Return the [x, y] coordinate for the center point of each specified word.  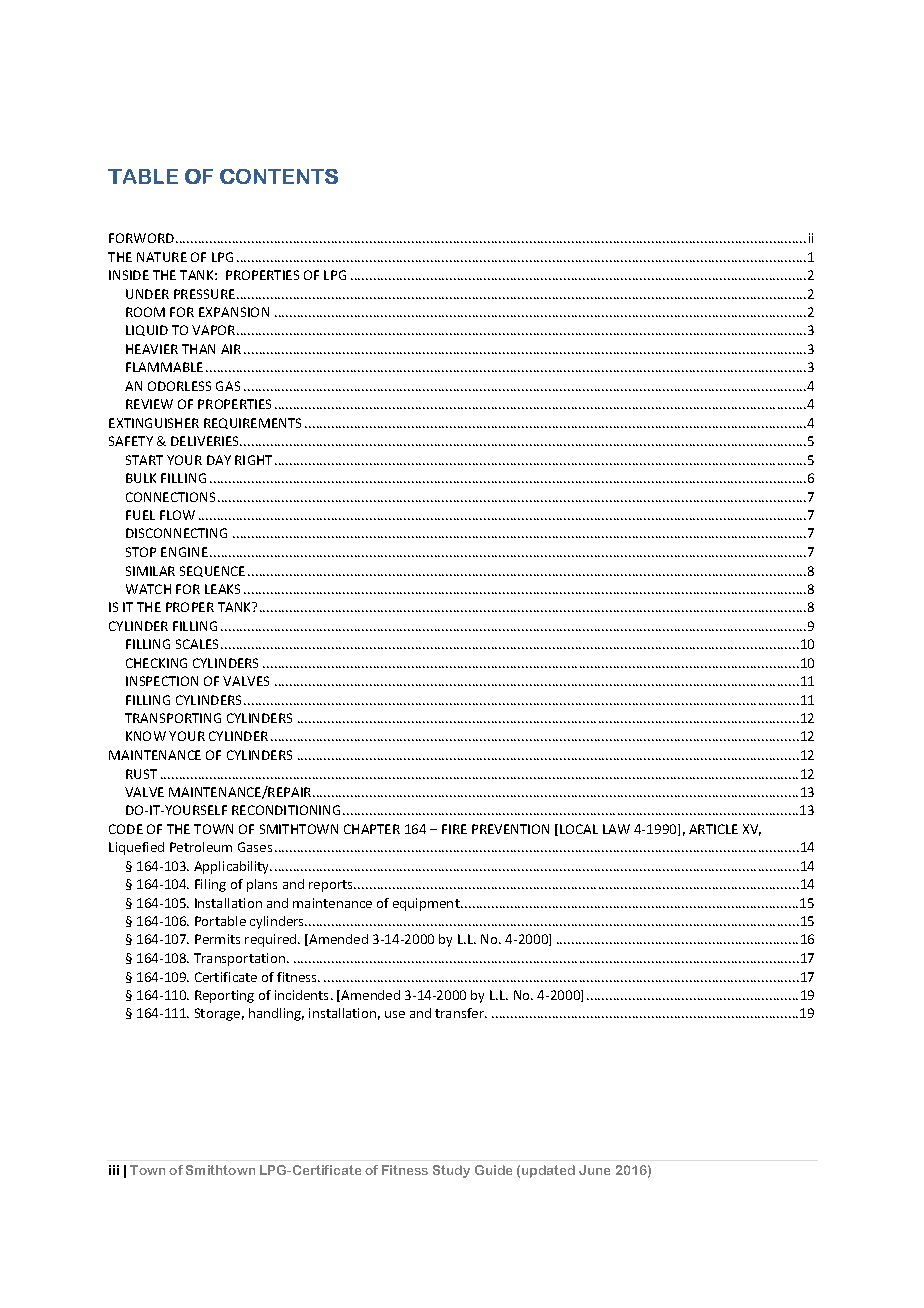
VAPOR [215, 330]
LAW [616, 829]
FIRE [454, 829]
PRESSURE [204, 294]
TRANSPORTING [173, 718]
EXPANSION [234, 312]
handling [276, 1014]
